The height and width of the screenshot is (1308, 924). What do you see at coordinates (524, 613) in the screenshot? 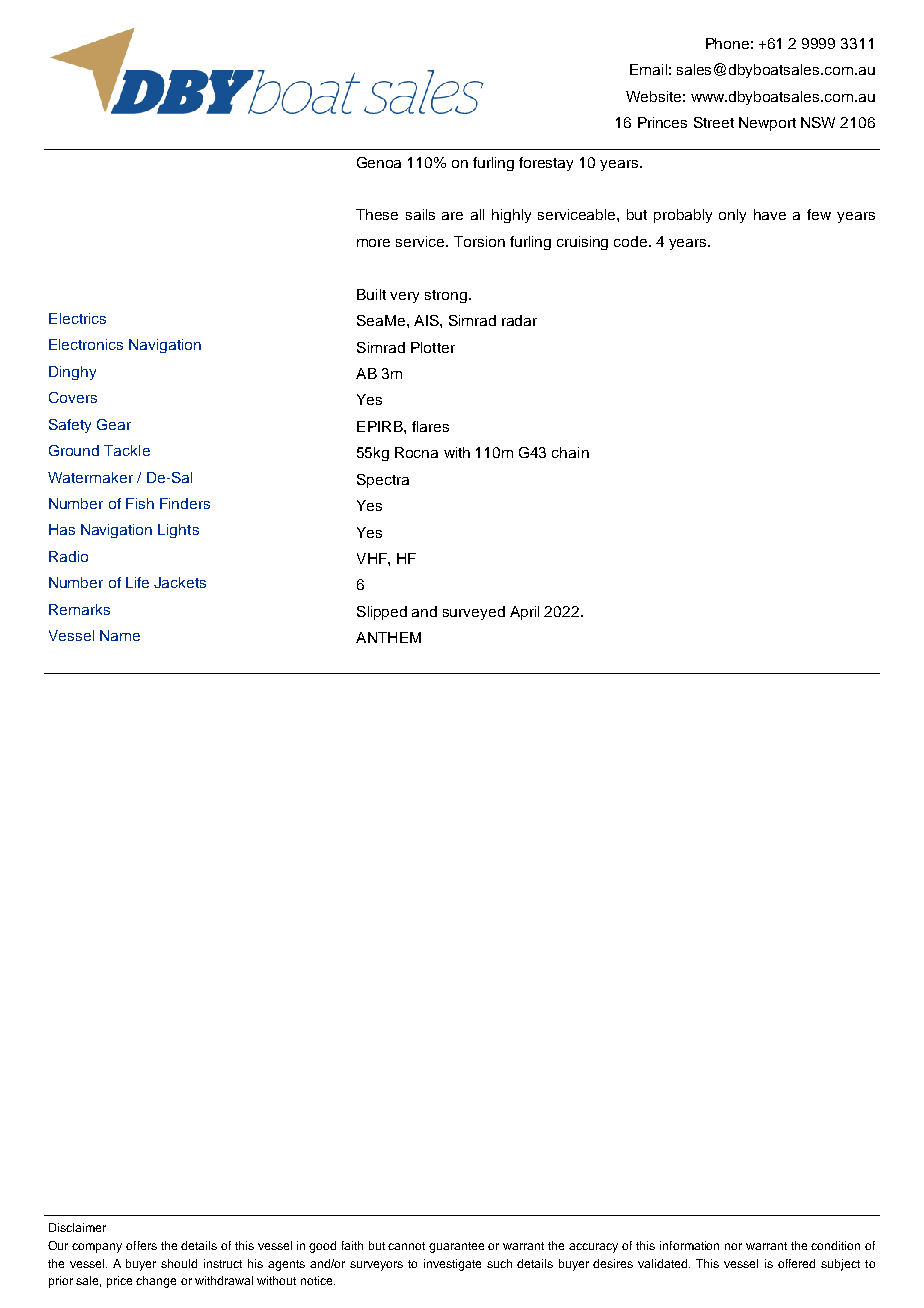
I see `April` at bounding box center [524, 613].
